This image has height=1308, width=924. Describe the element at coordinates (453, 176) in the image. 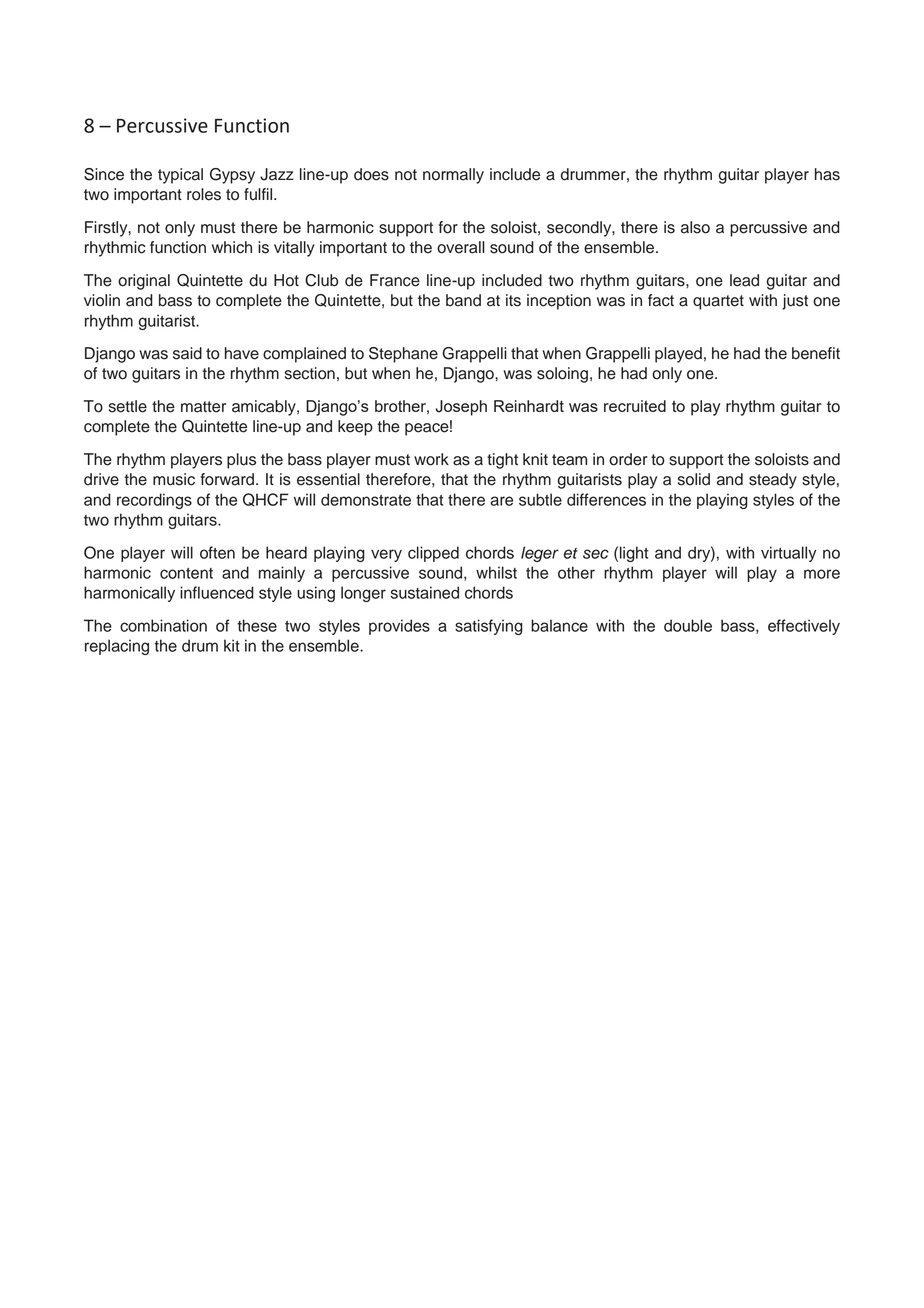

I see `normally` at that location.
